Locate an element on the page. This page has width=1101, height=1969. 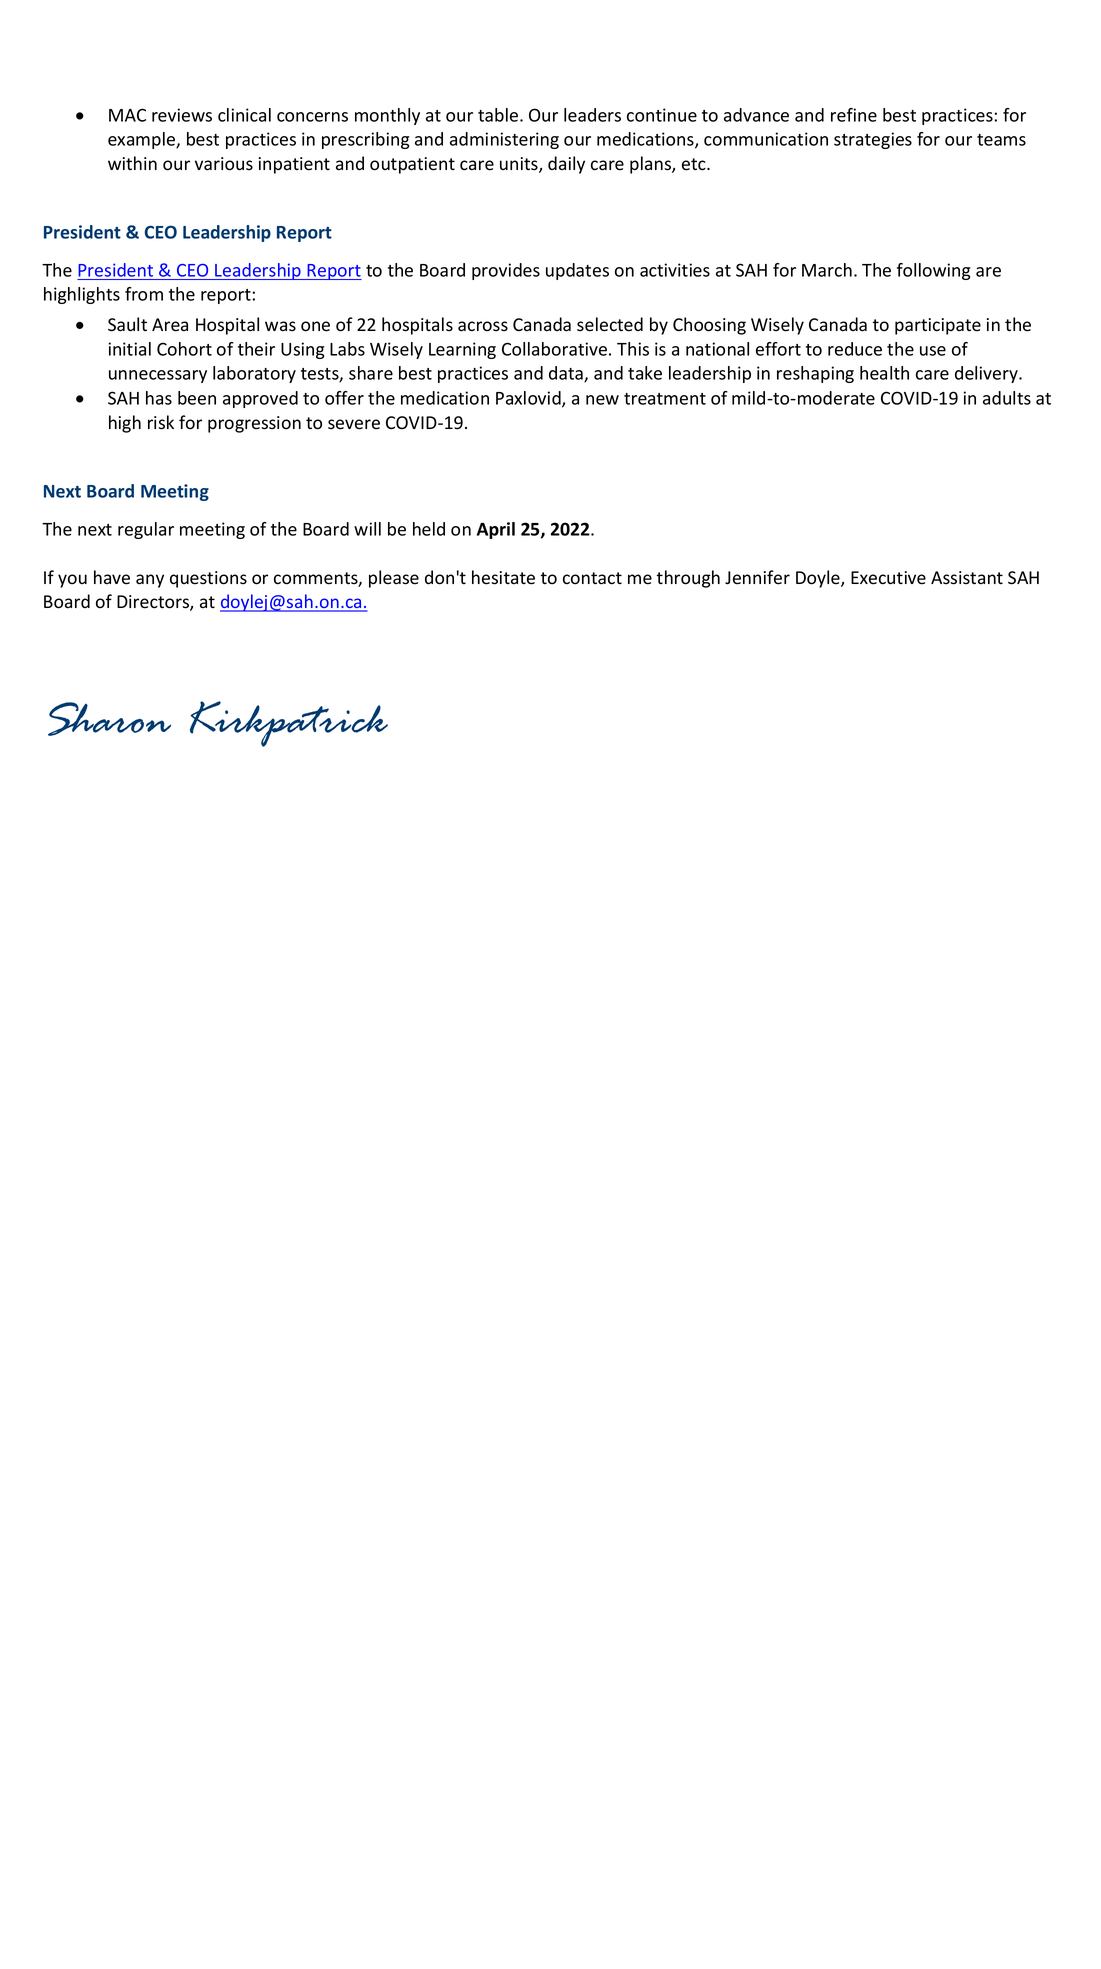
provides is located at coordinates (506, 271).
